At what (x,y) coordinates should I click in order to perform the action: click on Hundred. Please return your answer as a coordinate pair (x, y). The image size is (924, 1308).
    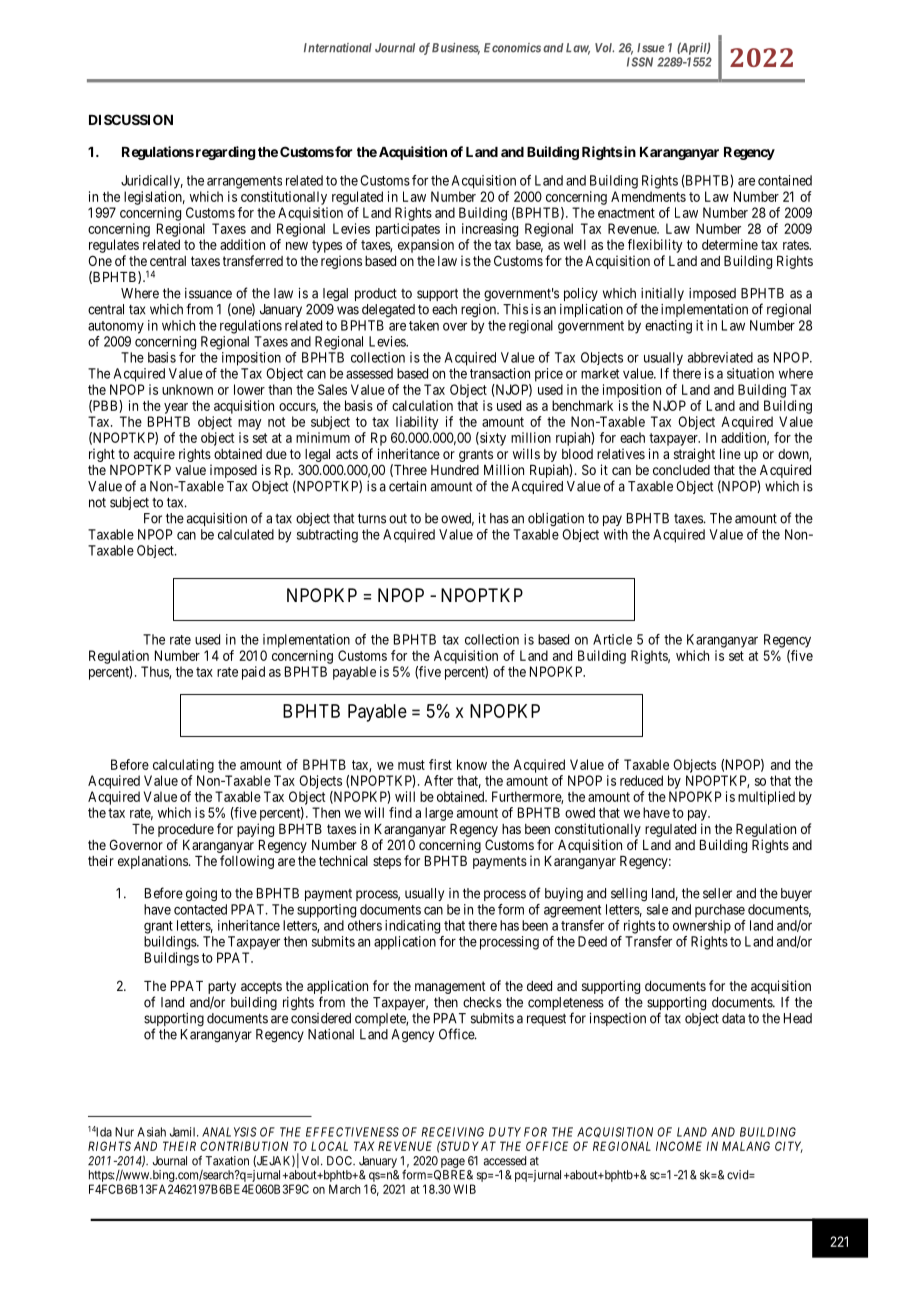
    Looking at the image, I should click on (455, 470).
